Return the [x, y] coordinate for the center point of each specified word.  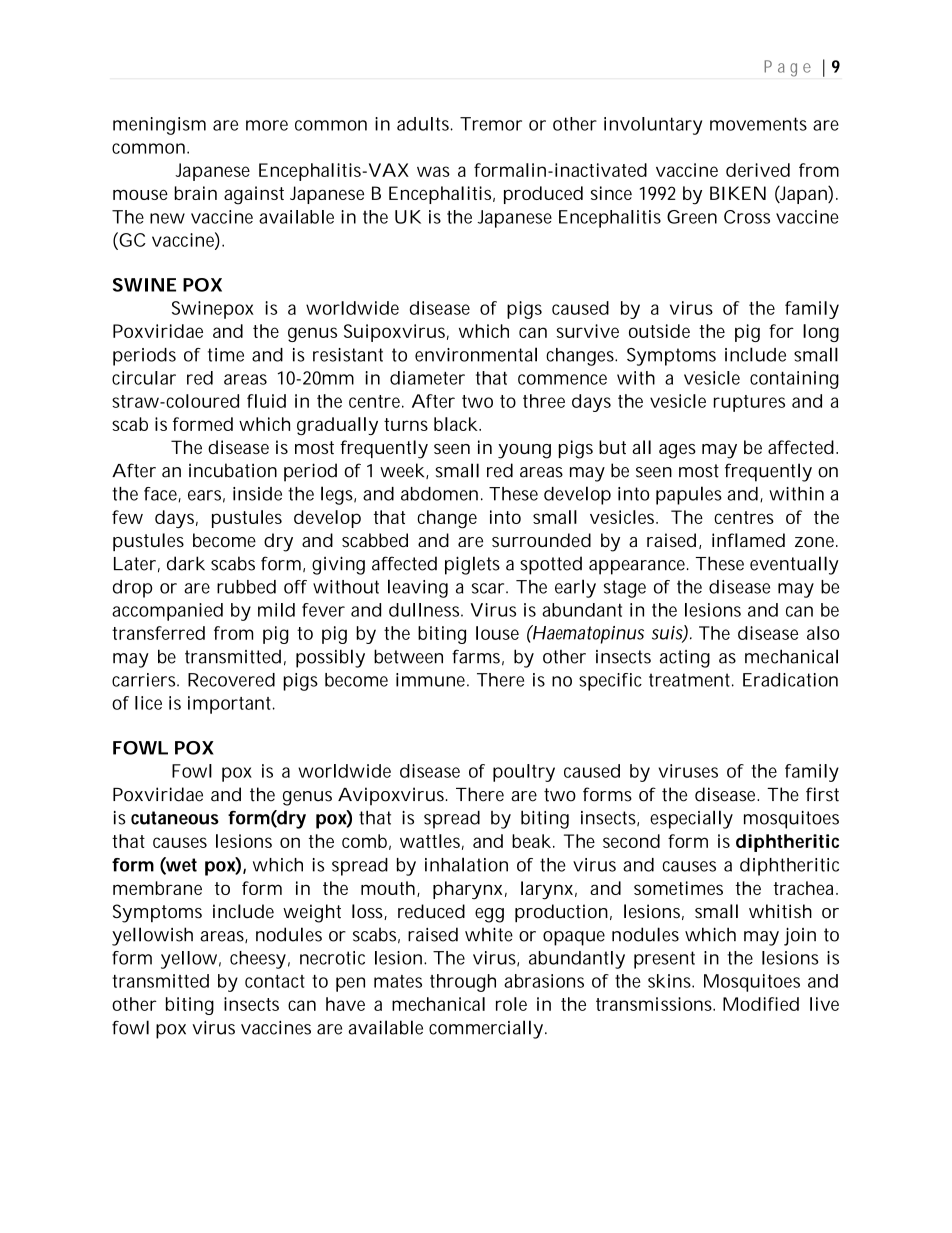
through [463, 983]
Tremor [491, 124]
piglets [472, 565]
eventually [794, 565]
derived [758, 170]
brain [195, 193]
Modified [761, 1004]
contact [275, 981]
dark [186, 563]
